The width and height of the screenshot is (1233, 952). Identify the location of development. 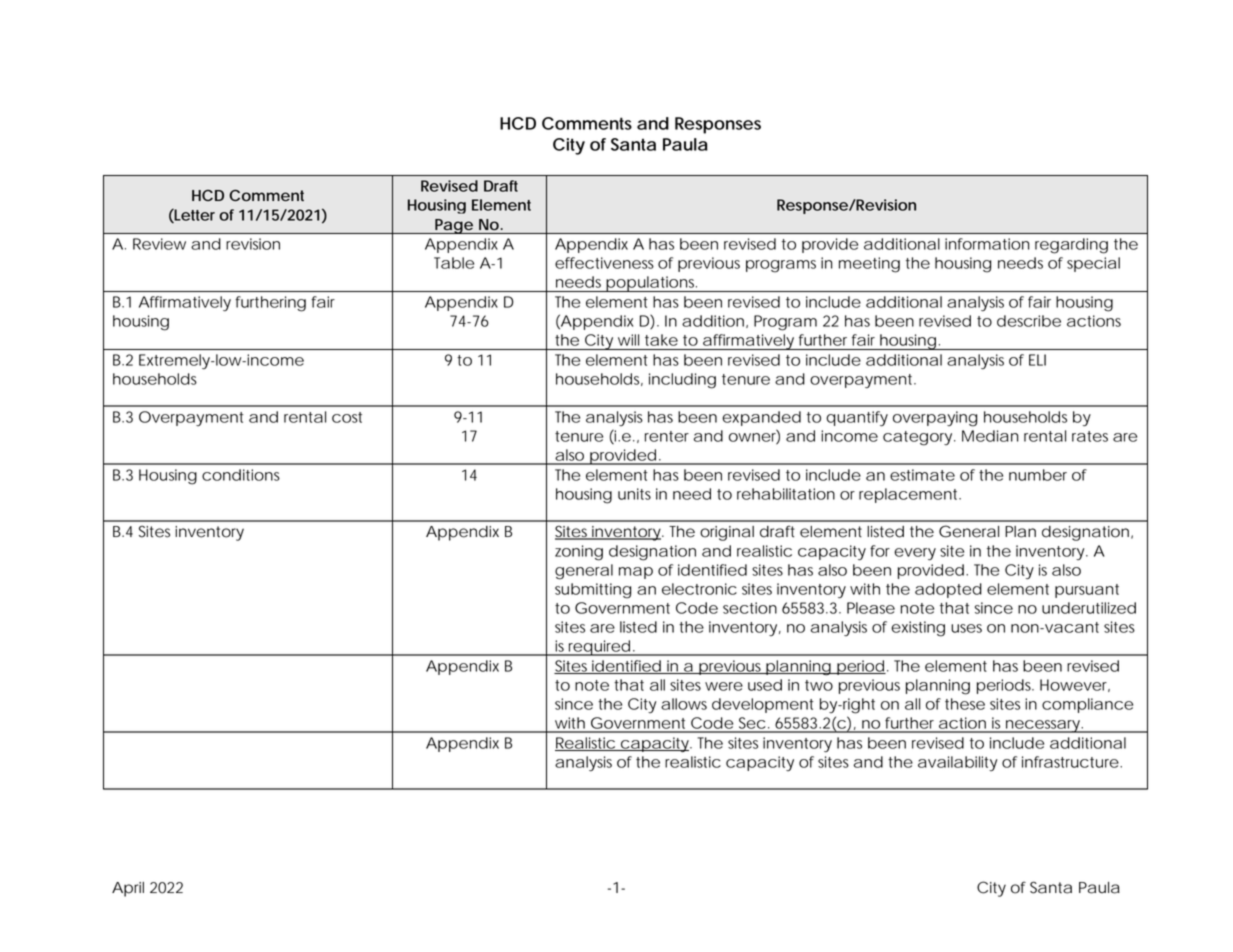
(763, 705).
